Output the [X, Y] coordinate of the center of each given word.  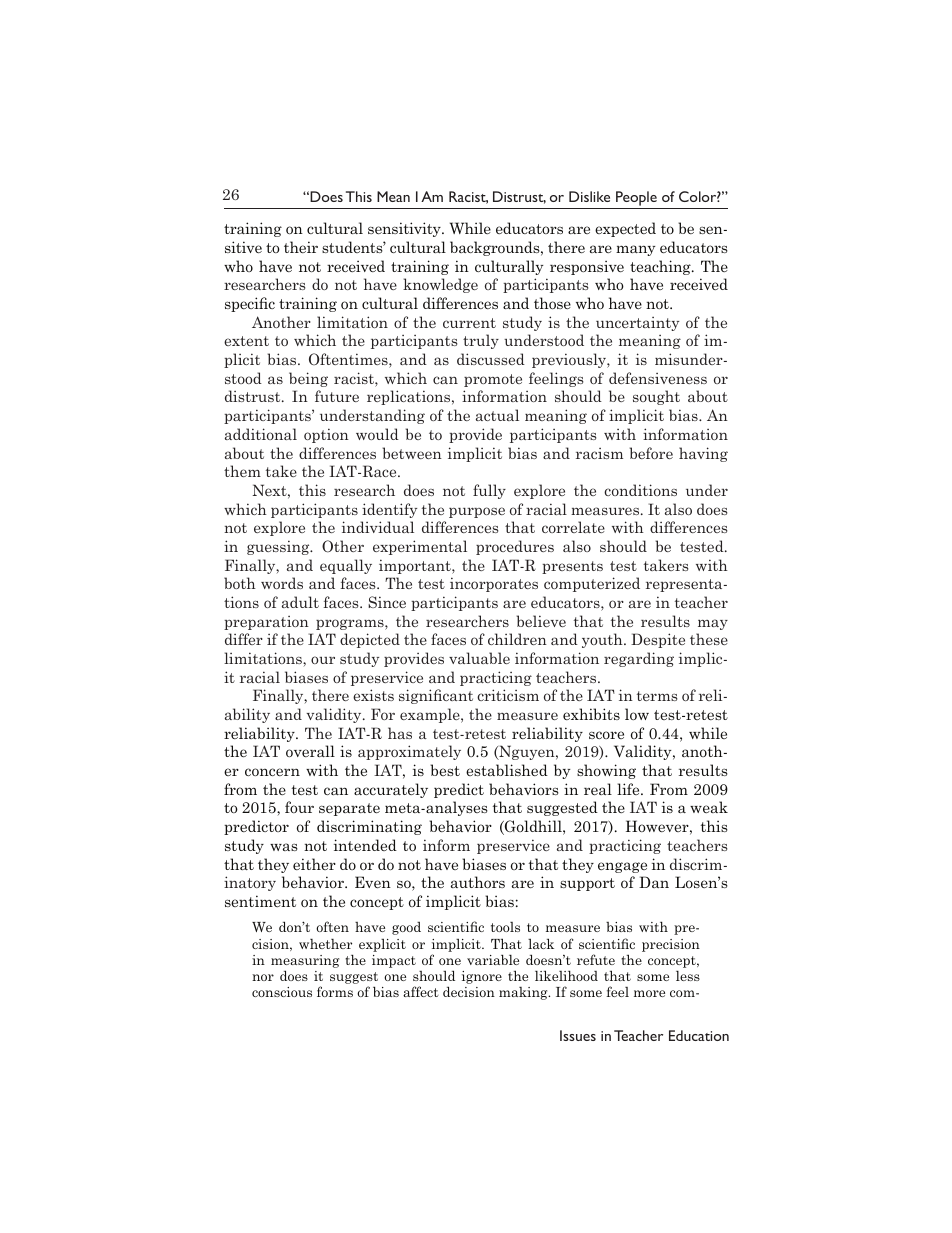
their [301, 247]
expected [625, 229]
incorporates [494, 584]
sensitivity [405, 229]
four [299, 807]
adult [300, 602]
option [326, 435]
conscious [282, 992]
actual [497, 415]
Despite [658, 640]
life [629, 789]
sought [656, 397]
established [507, 770]
